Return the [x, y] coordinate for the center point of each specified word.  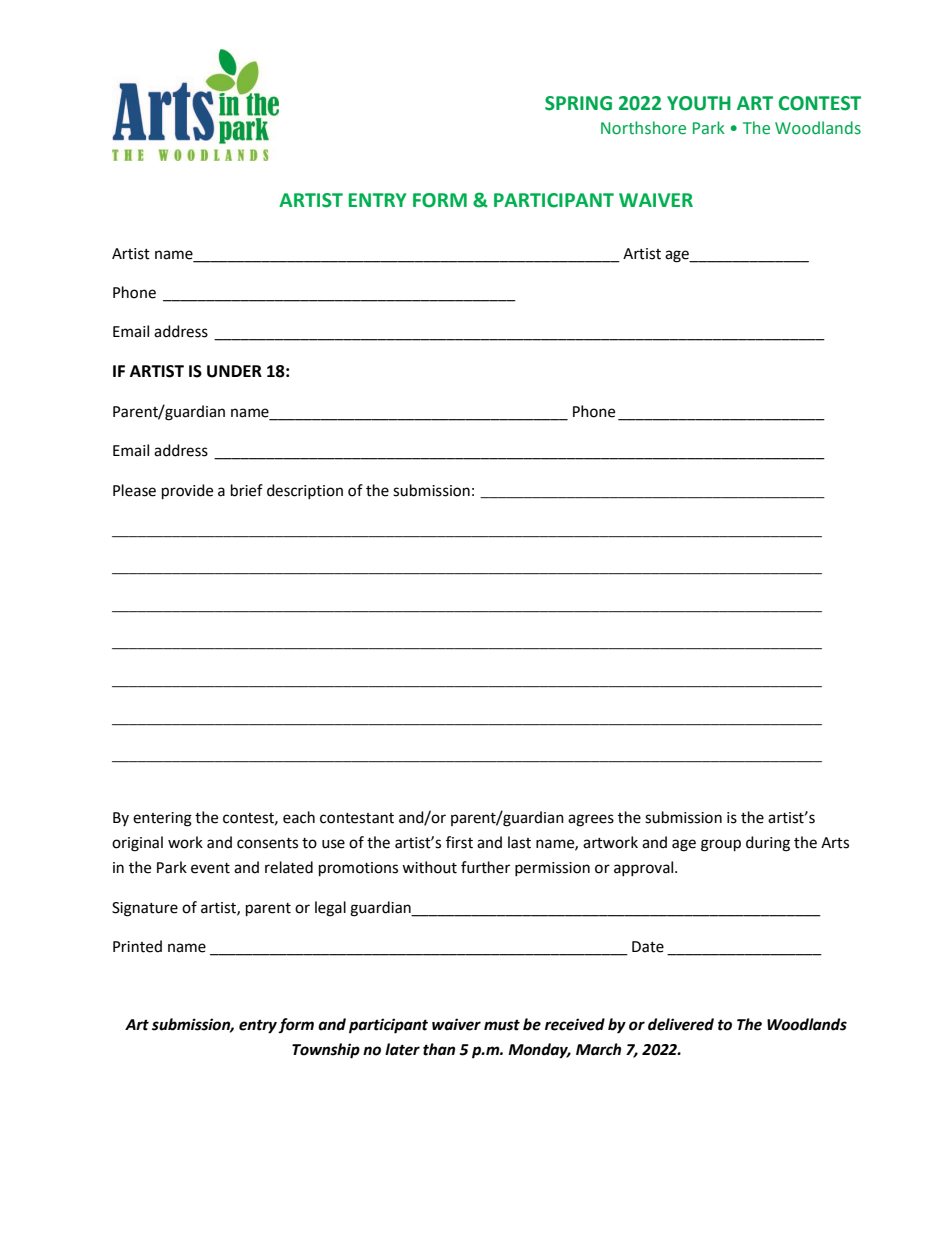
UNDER [234, 371]
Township [326, 1051]
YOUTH [699, 103]
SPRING [578, 103]
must [502, 1025]
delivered [681, 1024]
